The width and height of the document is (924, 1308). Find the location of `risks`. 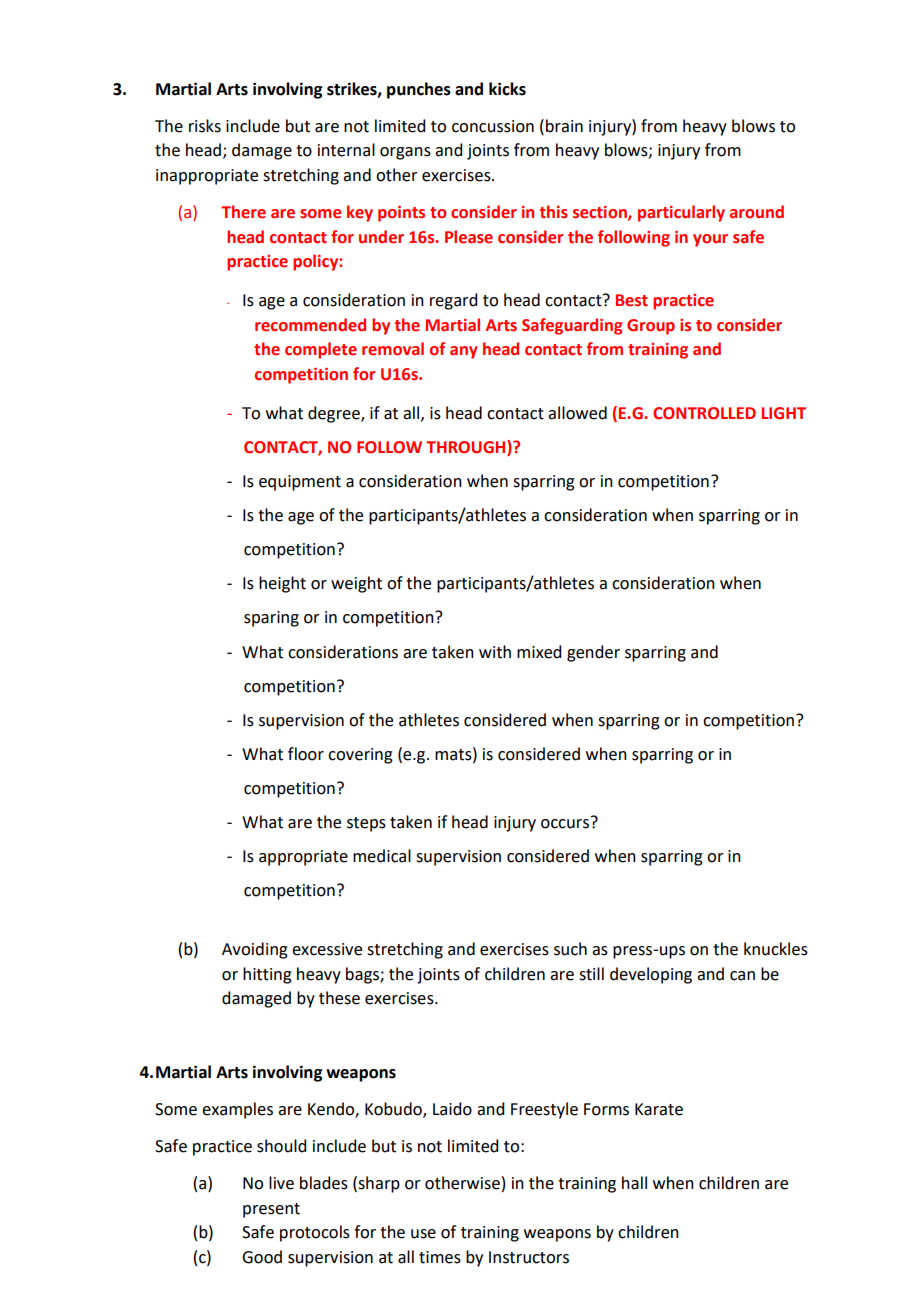

risks is located at coordinates (205, 126).
